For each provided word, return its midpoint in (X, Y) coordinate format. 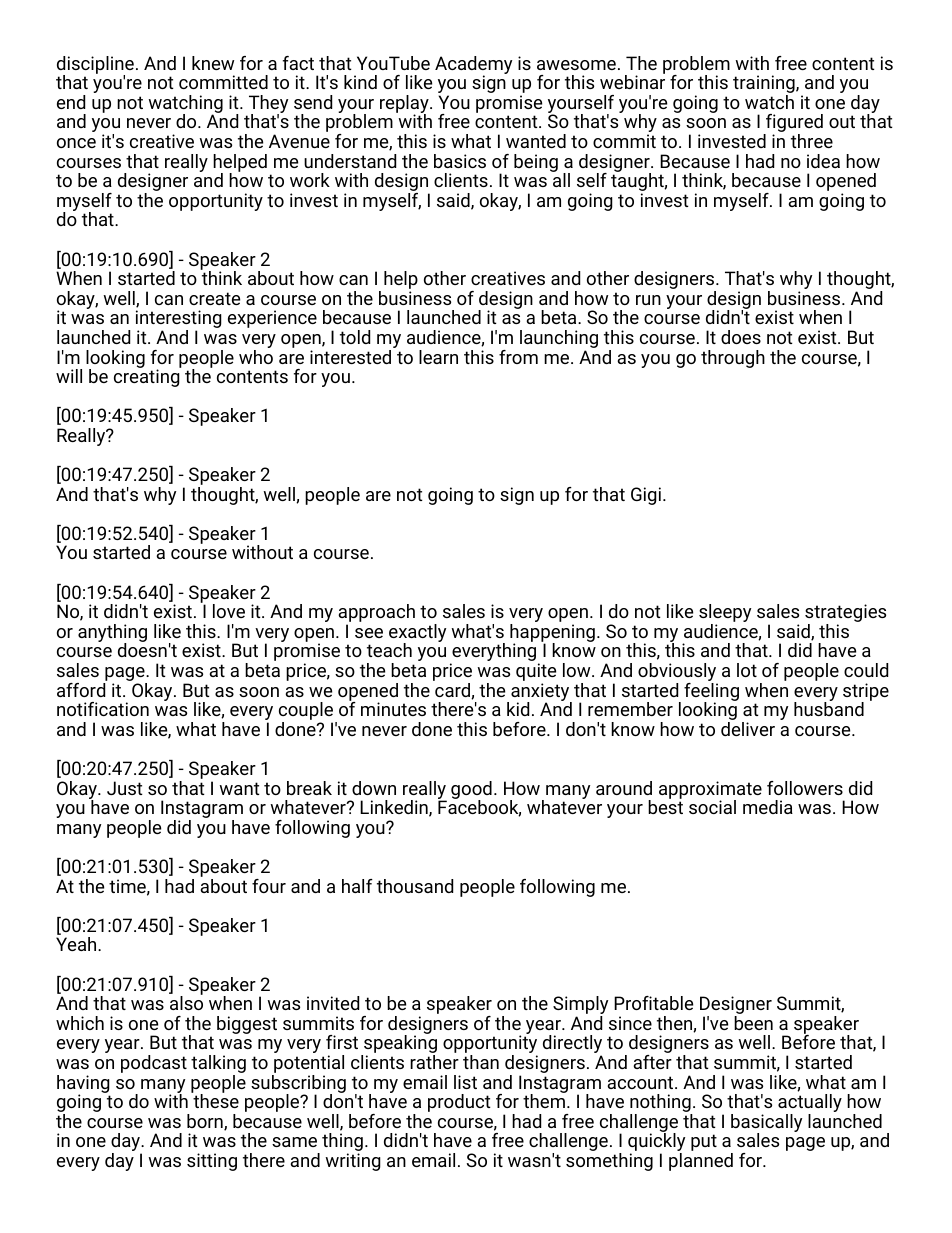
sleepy (725, 614)
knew (213, 63)
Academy (473, 66)
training (765, 85)
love (229, 611)
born (206, 1122)
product (459, 1103)
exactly (417, 634)
